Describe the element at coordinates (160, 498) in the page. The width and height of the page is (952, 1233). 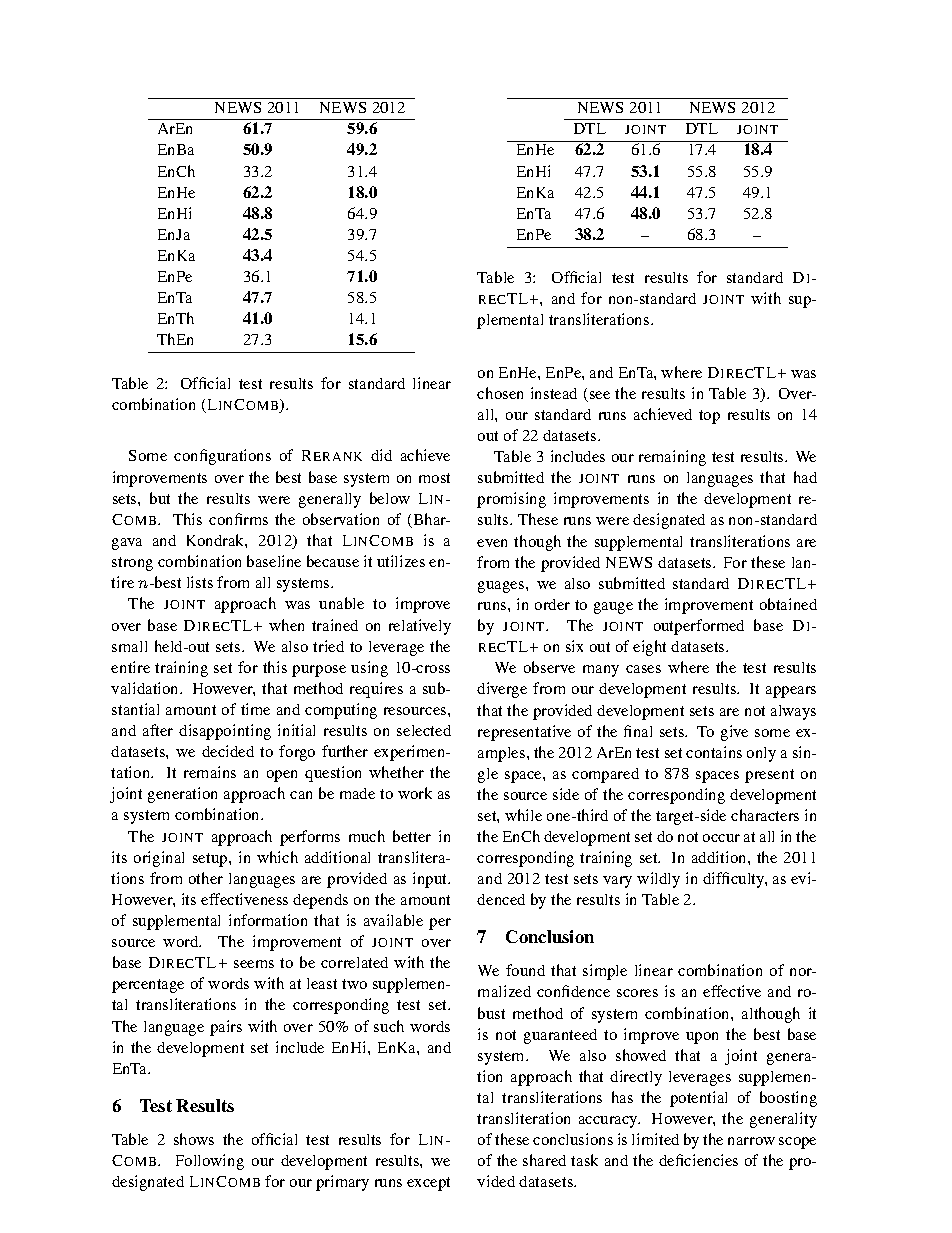
I see `but` at that location.
